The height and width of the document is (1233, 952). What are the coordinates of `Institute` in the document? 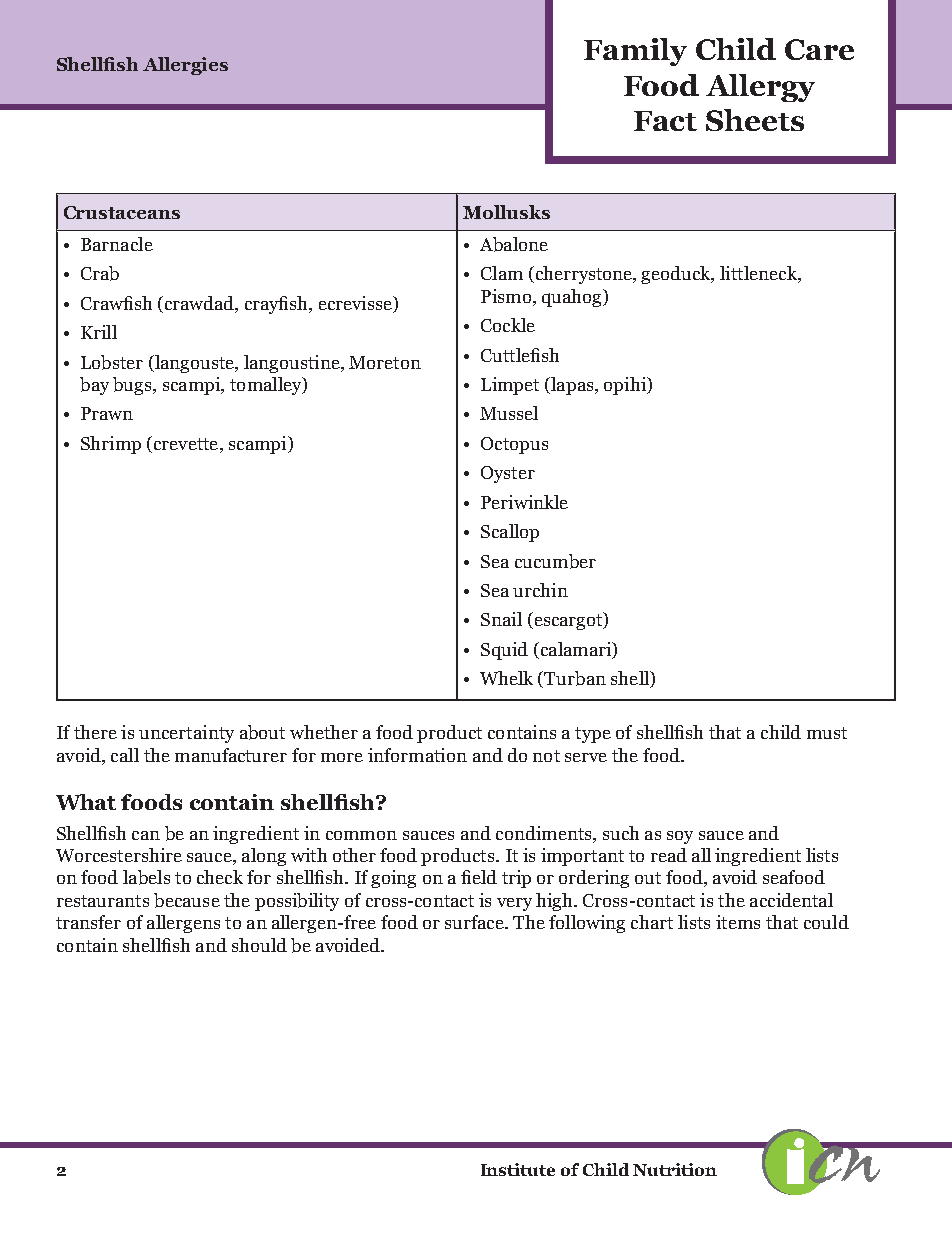 It's located at (518, 1169).
